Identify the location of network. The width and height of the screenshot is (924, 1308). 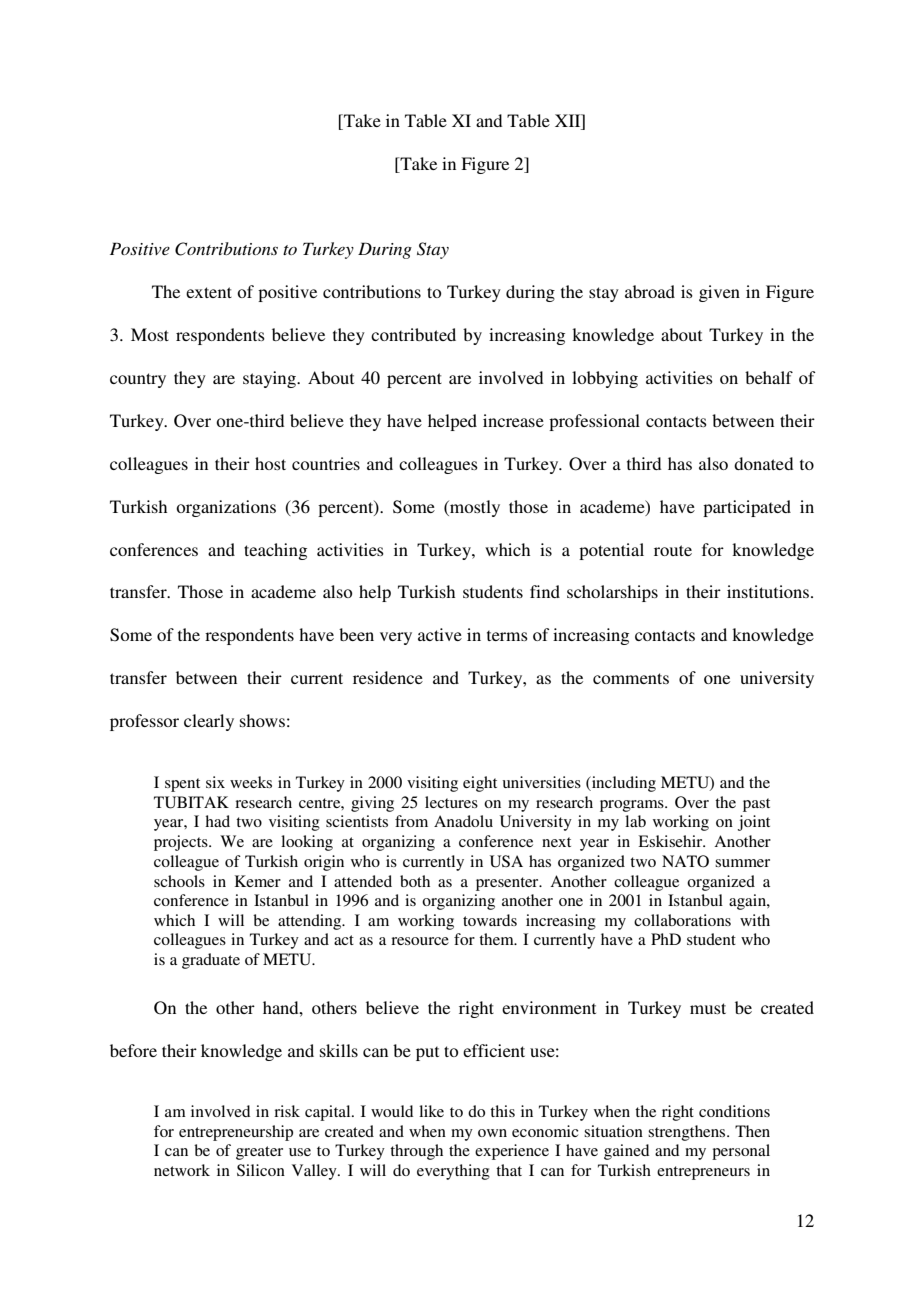
(182, 1170).
